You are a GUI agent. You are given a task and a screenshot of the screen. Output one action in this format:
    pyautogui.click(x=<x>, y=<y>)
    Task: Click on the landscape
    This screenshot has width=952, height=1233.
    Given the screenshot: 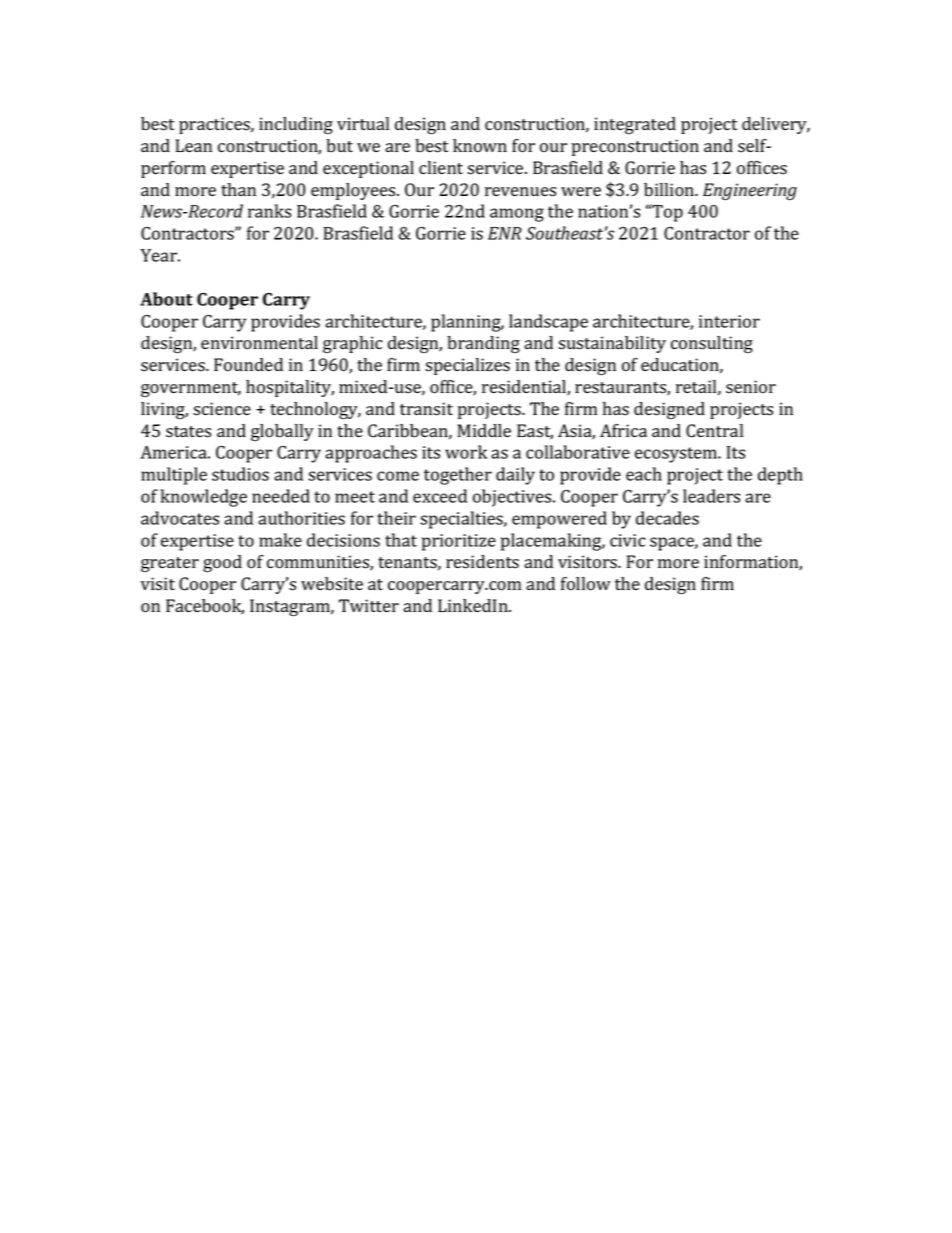 What is the action you would take?
    pyautogui.click(x=548, y=323)
